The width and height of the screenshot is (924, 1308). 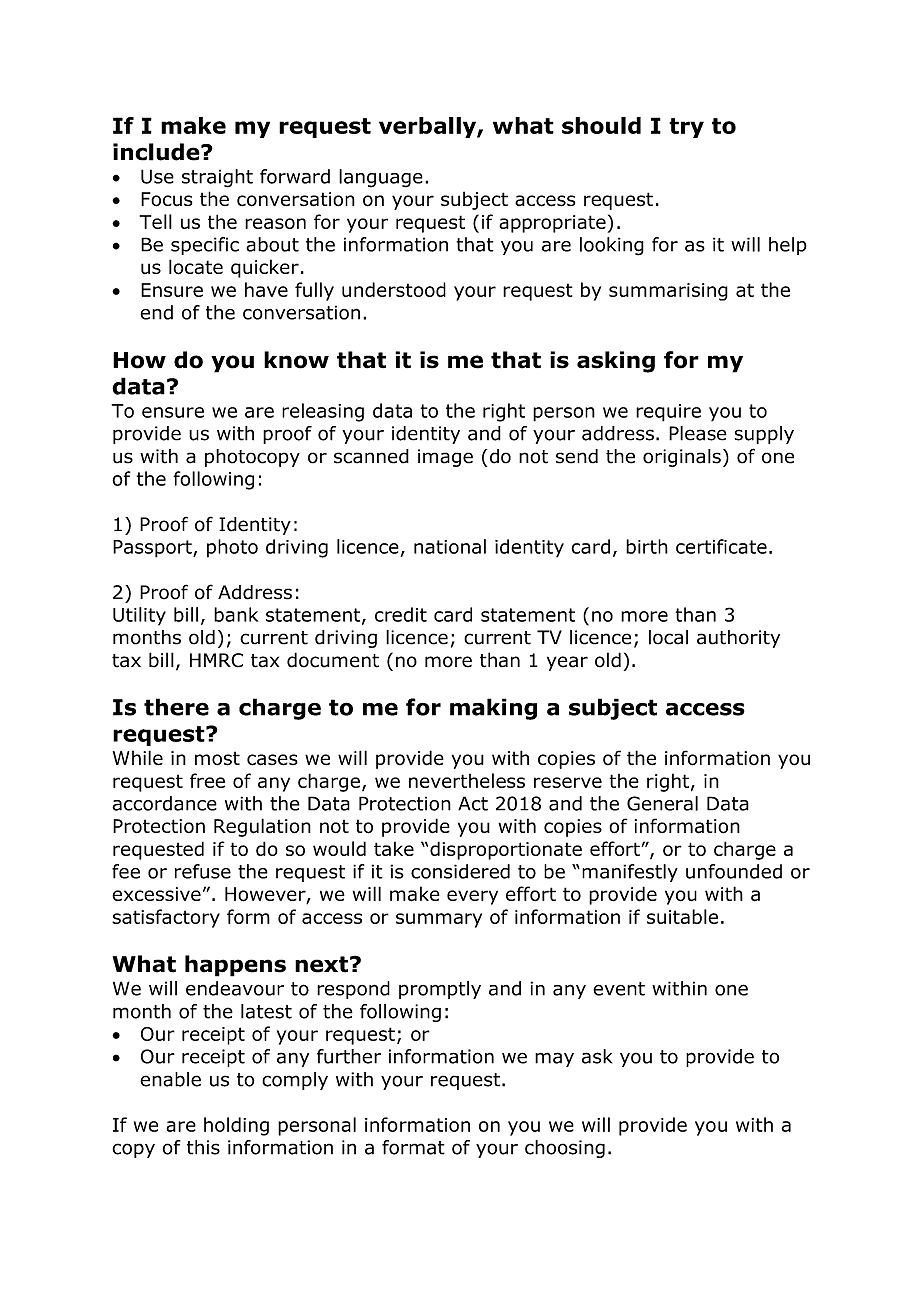 What do you see at coordinates (203, 871) in the screenshot?
I see `refuse` at bounding box center [203, 871].
